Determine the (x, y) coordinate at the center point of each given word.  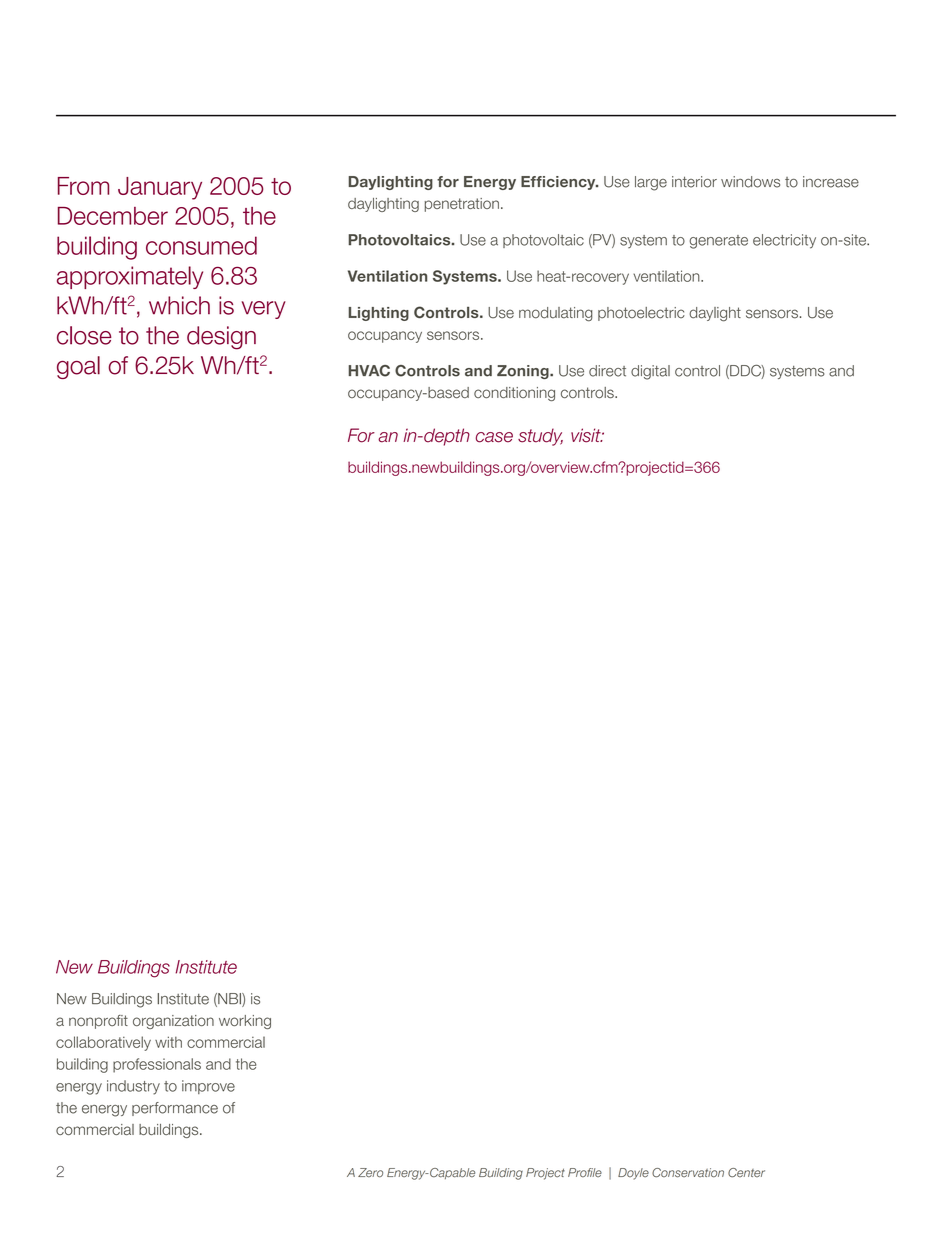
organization (173, 1022)
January (160, 188)
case (494, 437)
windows (750, 182)
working (245, 1022)
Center (746, 1173)
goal (78, 367)
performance (175, 1109)
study (540, 437)
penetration (462, 205)
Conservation (688, 1173)
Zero (370, 1173)
